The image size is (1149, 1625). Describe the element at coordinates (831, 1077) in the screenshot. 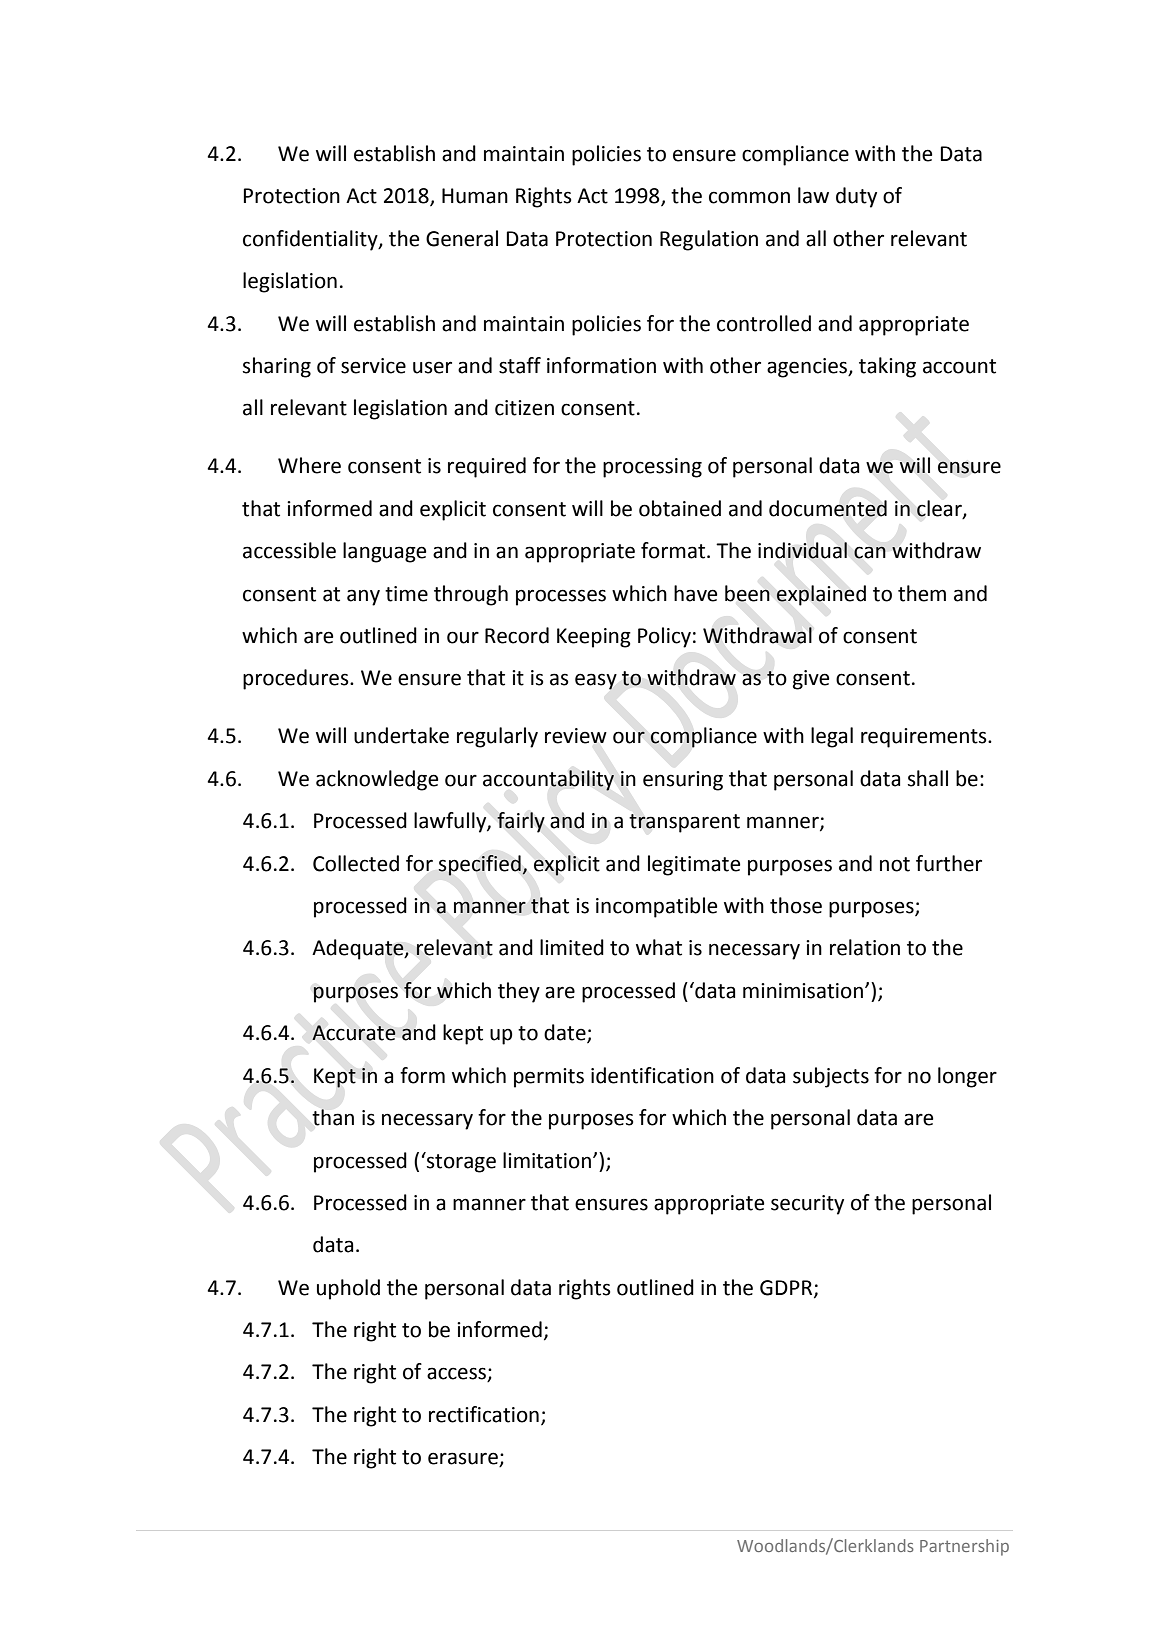

I see `subjects` at that location.
